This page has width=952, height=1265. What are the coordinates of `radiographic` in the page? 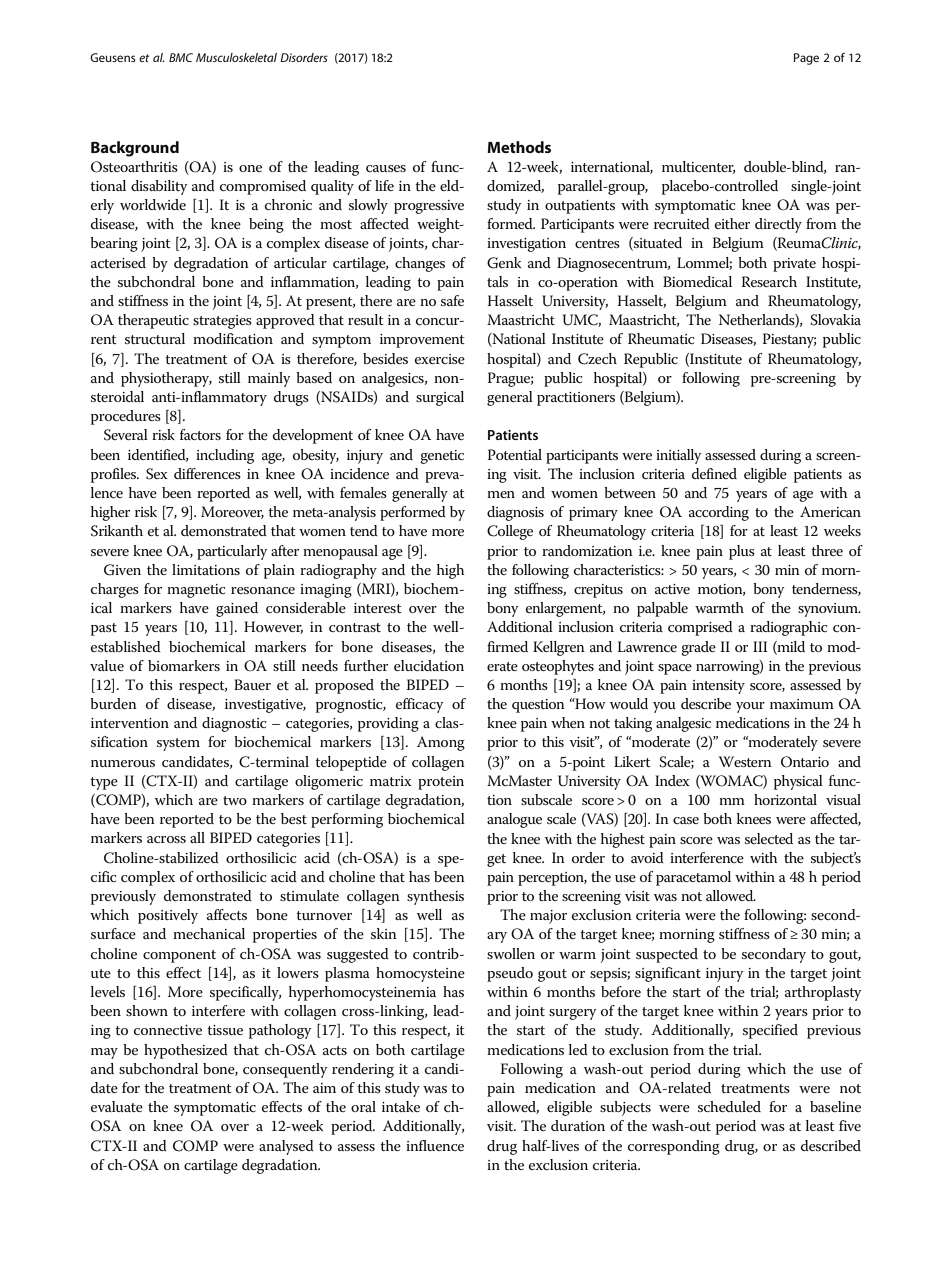 It's located at (788, 628).
